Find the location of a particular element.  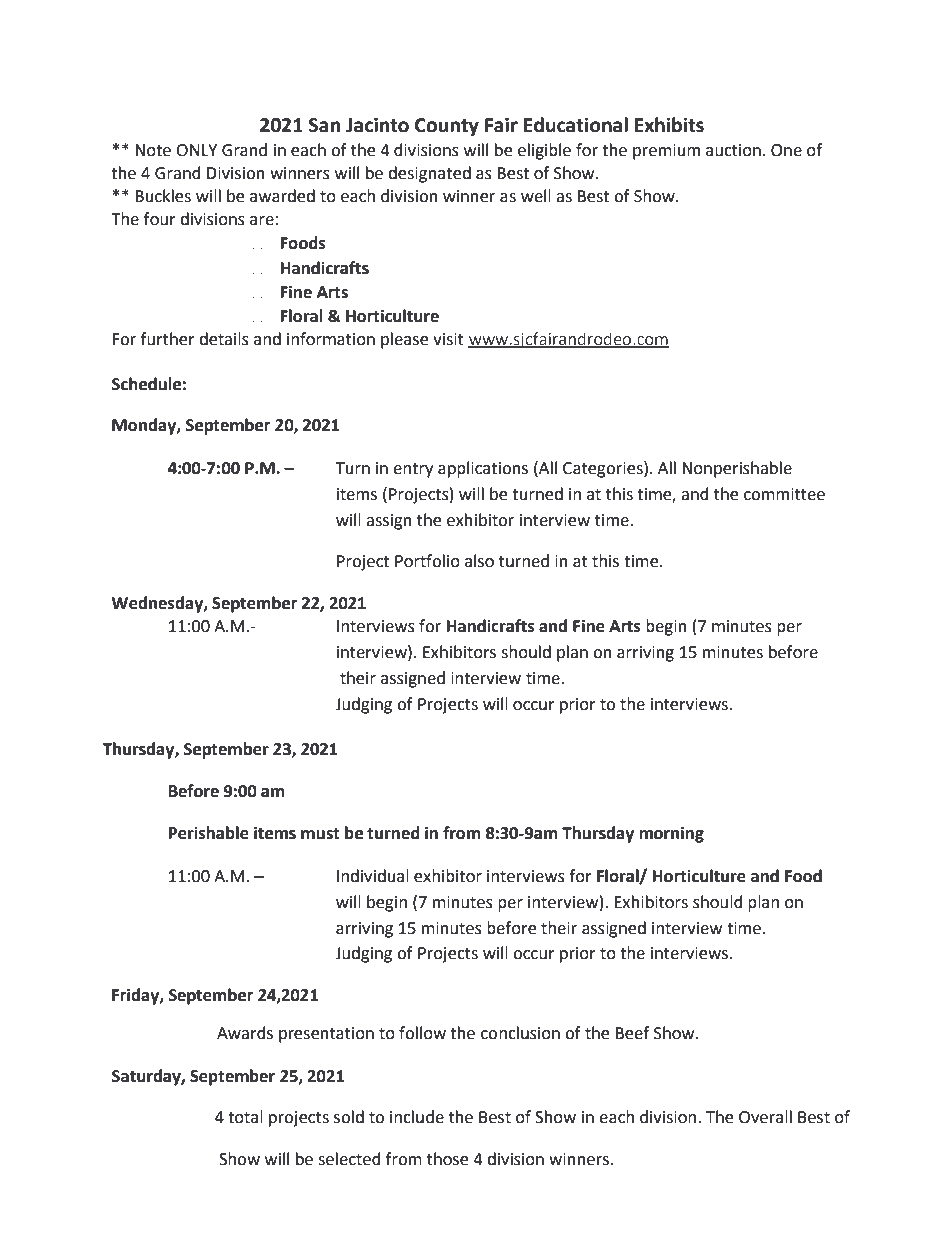

must is located at coordinates (320, 834).
